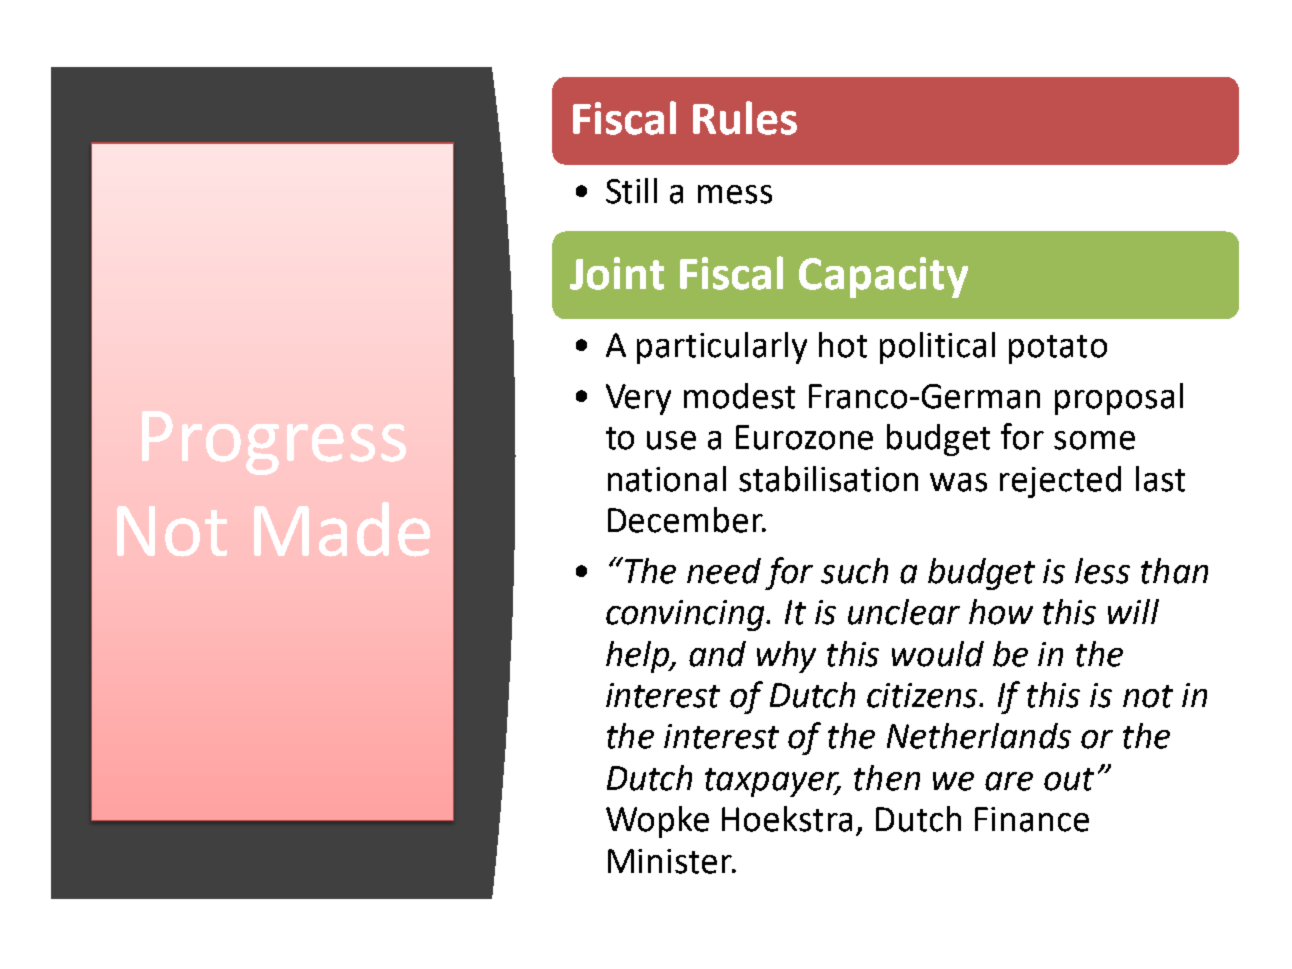 This page has width=1292, height=969. I want to click on political, so click(937, 348).
